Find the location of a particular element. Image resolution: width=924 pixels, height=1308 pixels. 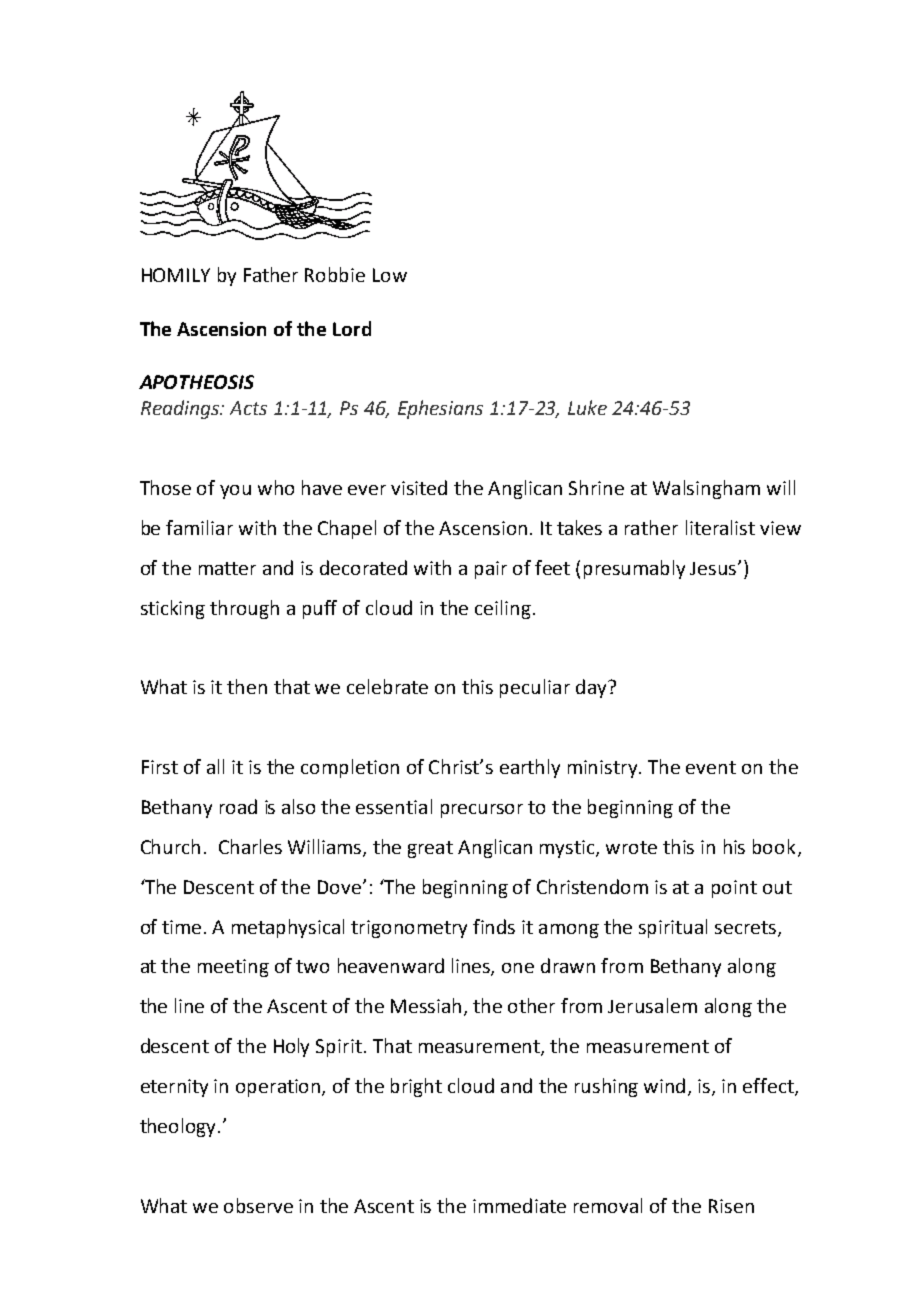

Father is located at coordinates (271, 274).
